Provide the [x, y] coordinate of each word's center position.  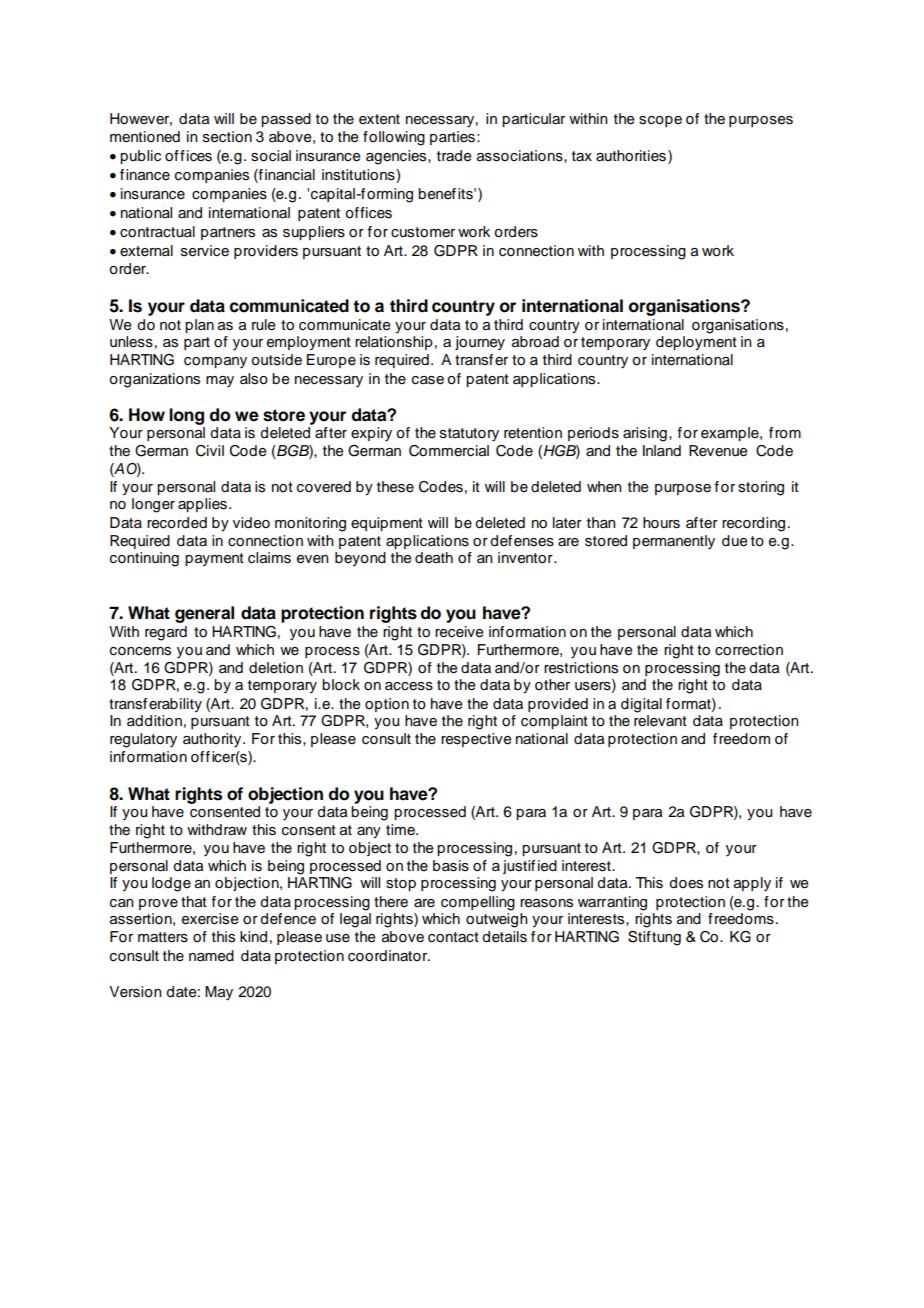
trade [454, 156]
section [227, 137]
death [434, 558]
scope [660, 121]
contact [453, 937]
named [211, 956]
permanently [674, 542]
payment [214, 559]
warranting [612, 903]
